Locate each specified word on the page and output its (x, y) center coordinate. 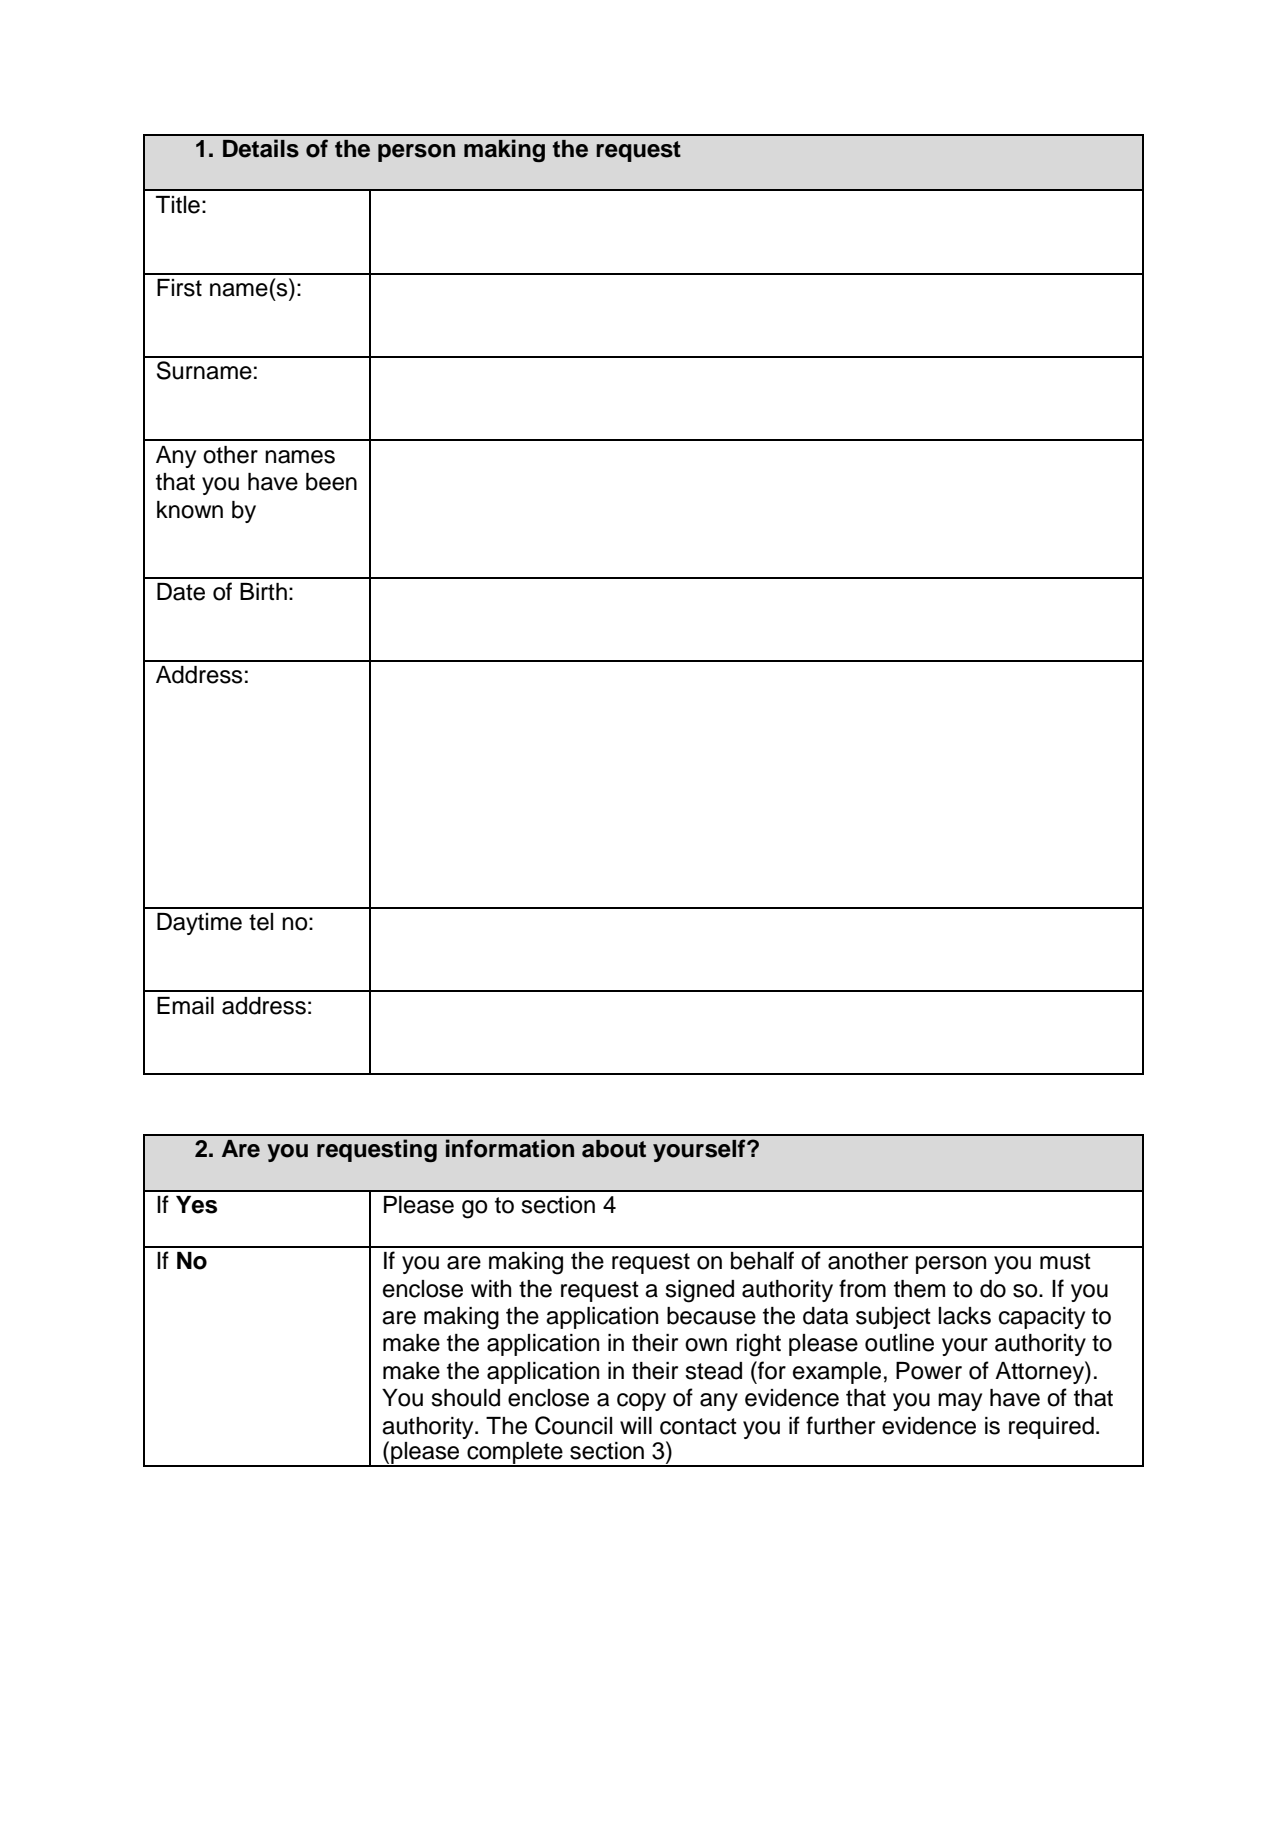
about (614, 1149)
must (1065, 1261)
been (331, 482)
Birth (263, 591)
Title (178, 205)
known (190, 510)
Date (181, 592)
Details (261, 148)
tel (261, 922)
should (465, 1398)
